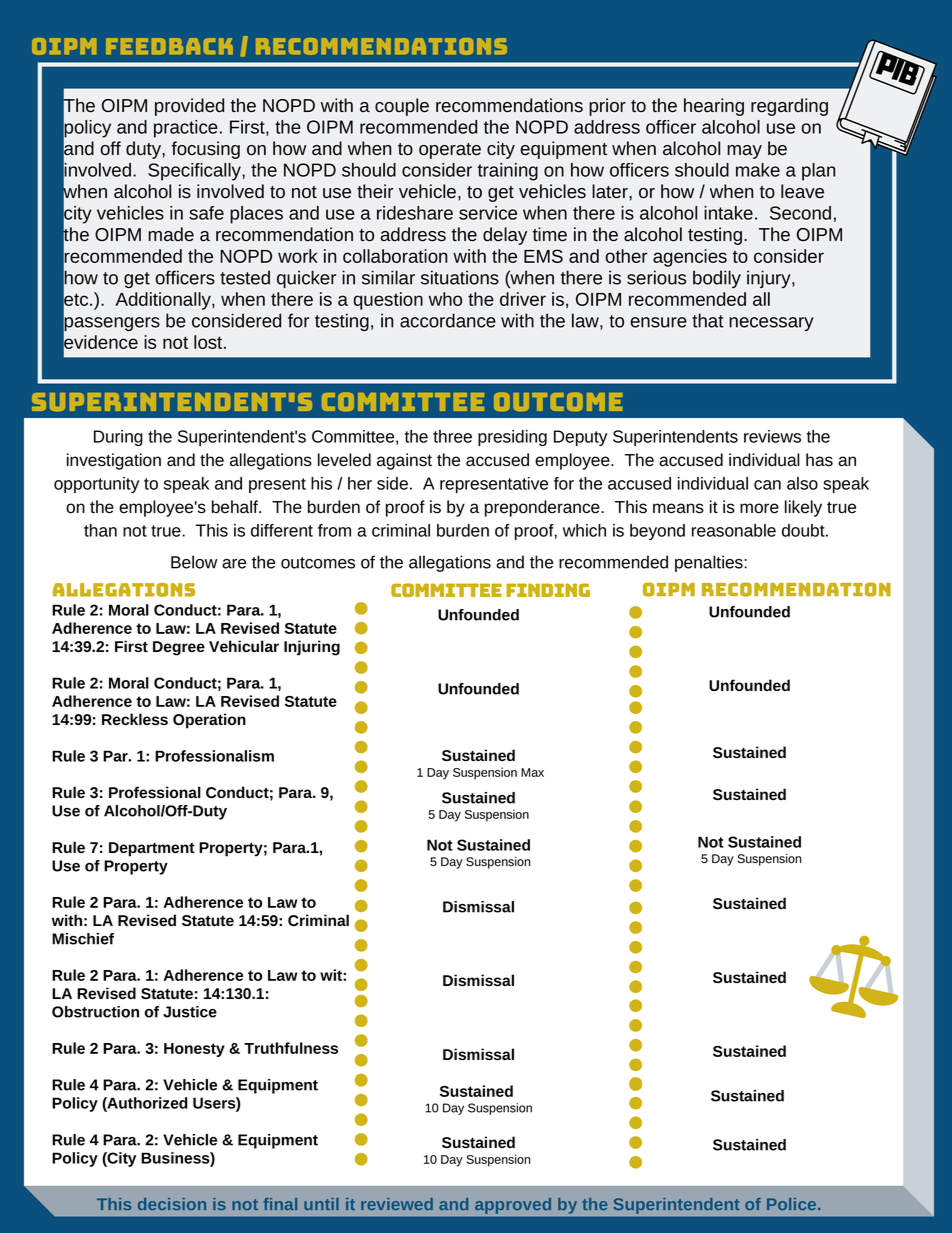  I want to click on couple, so click(402, 107).
